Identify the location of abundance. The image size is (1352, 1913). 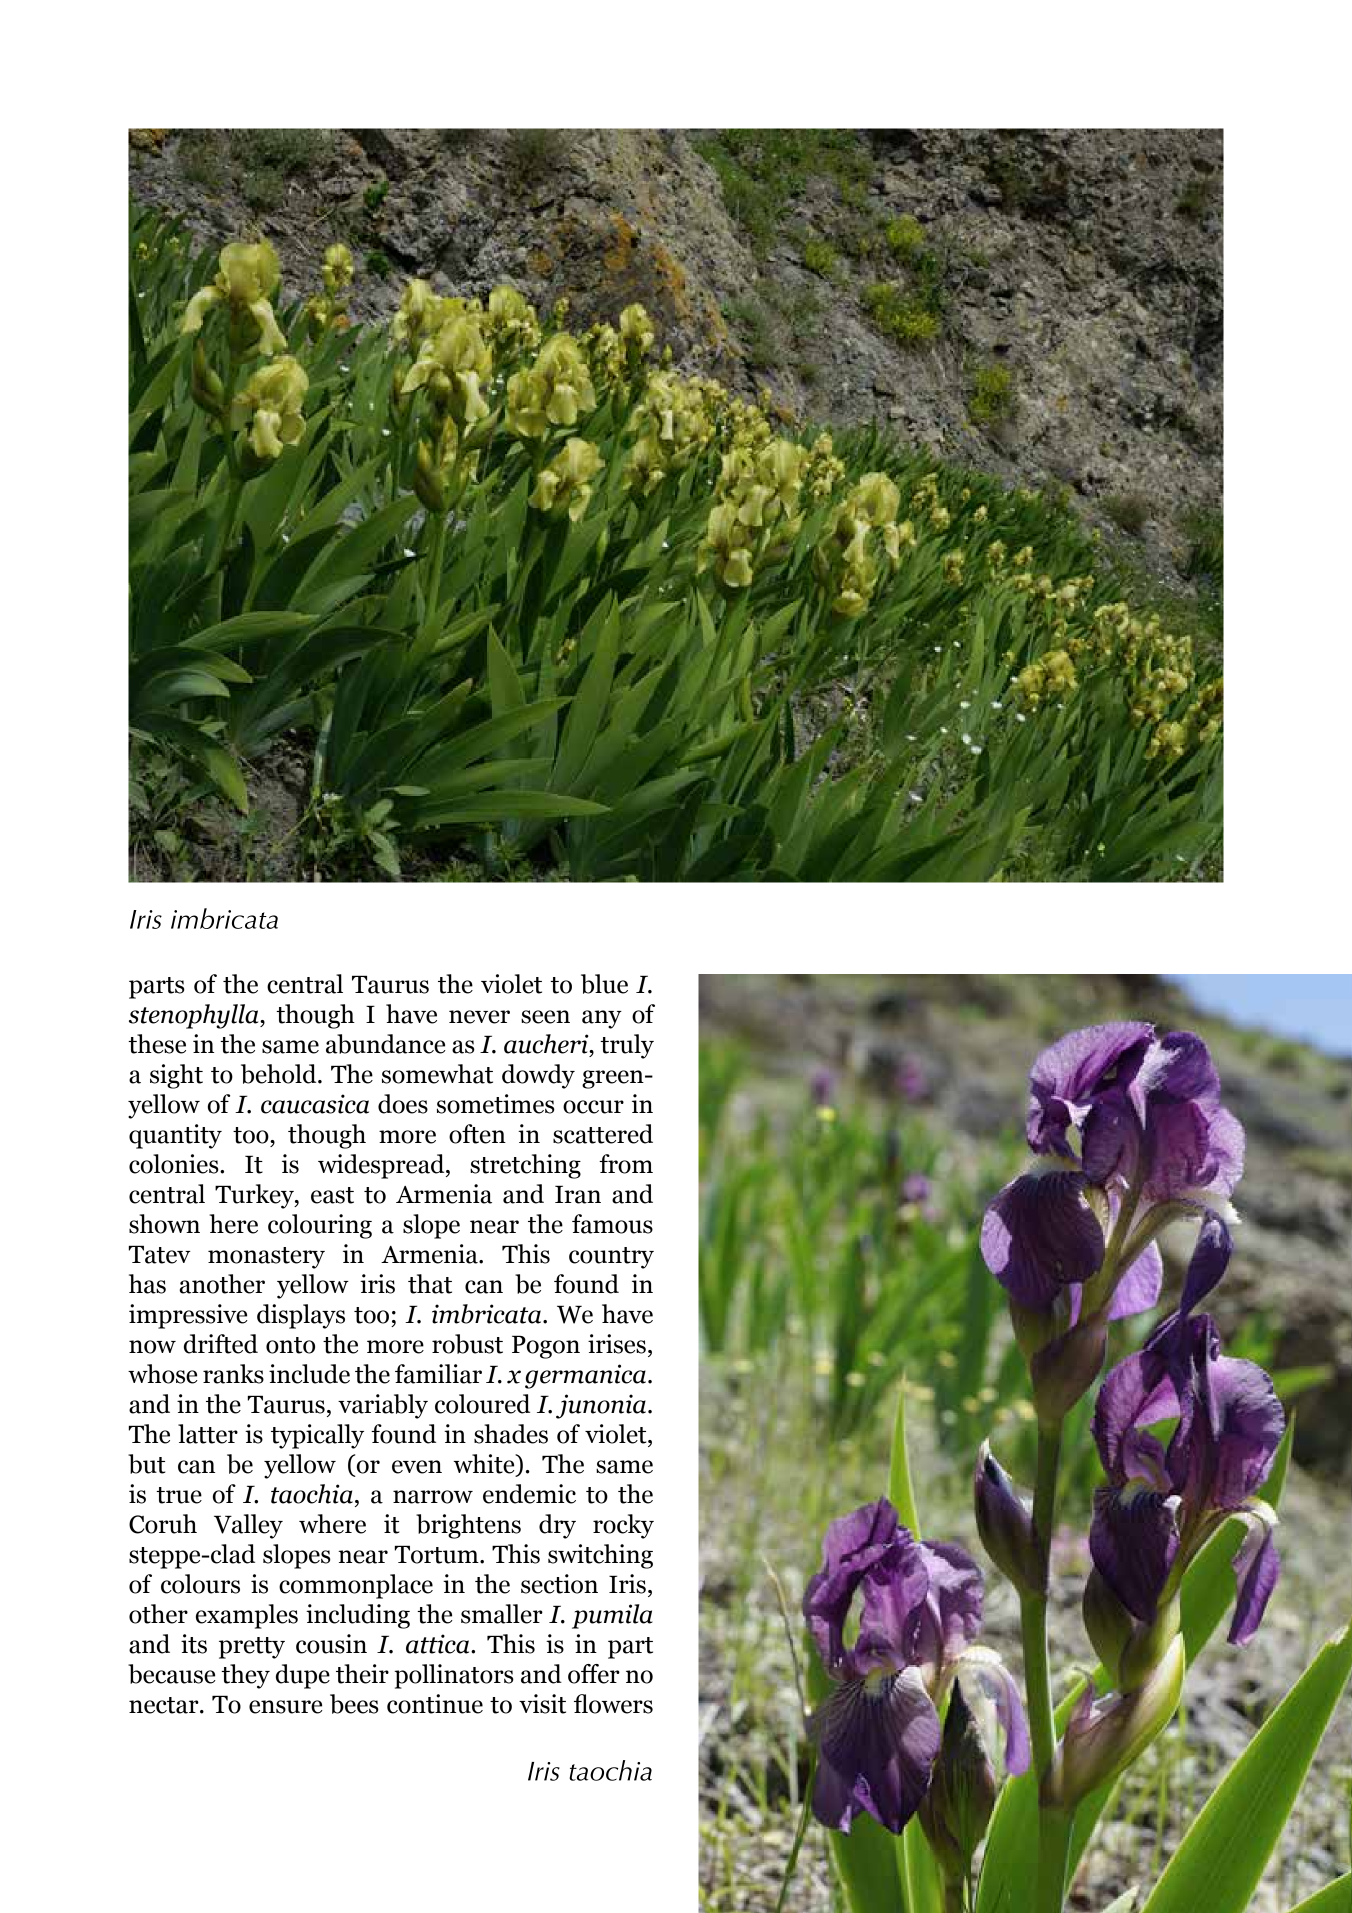
(386, 1044).
